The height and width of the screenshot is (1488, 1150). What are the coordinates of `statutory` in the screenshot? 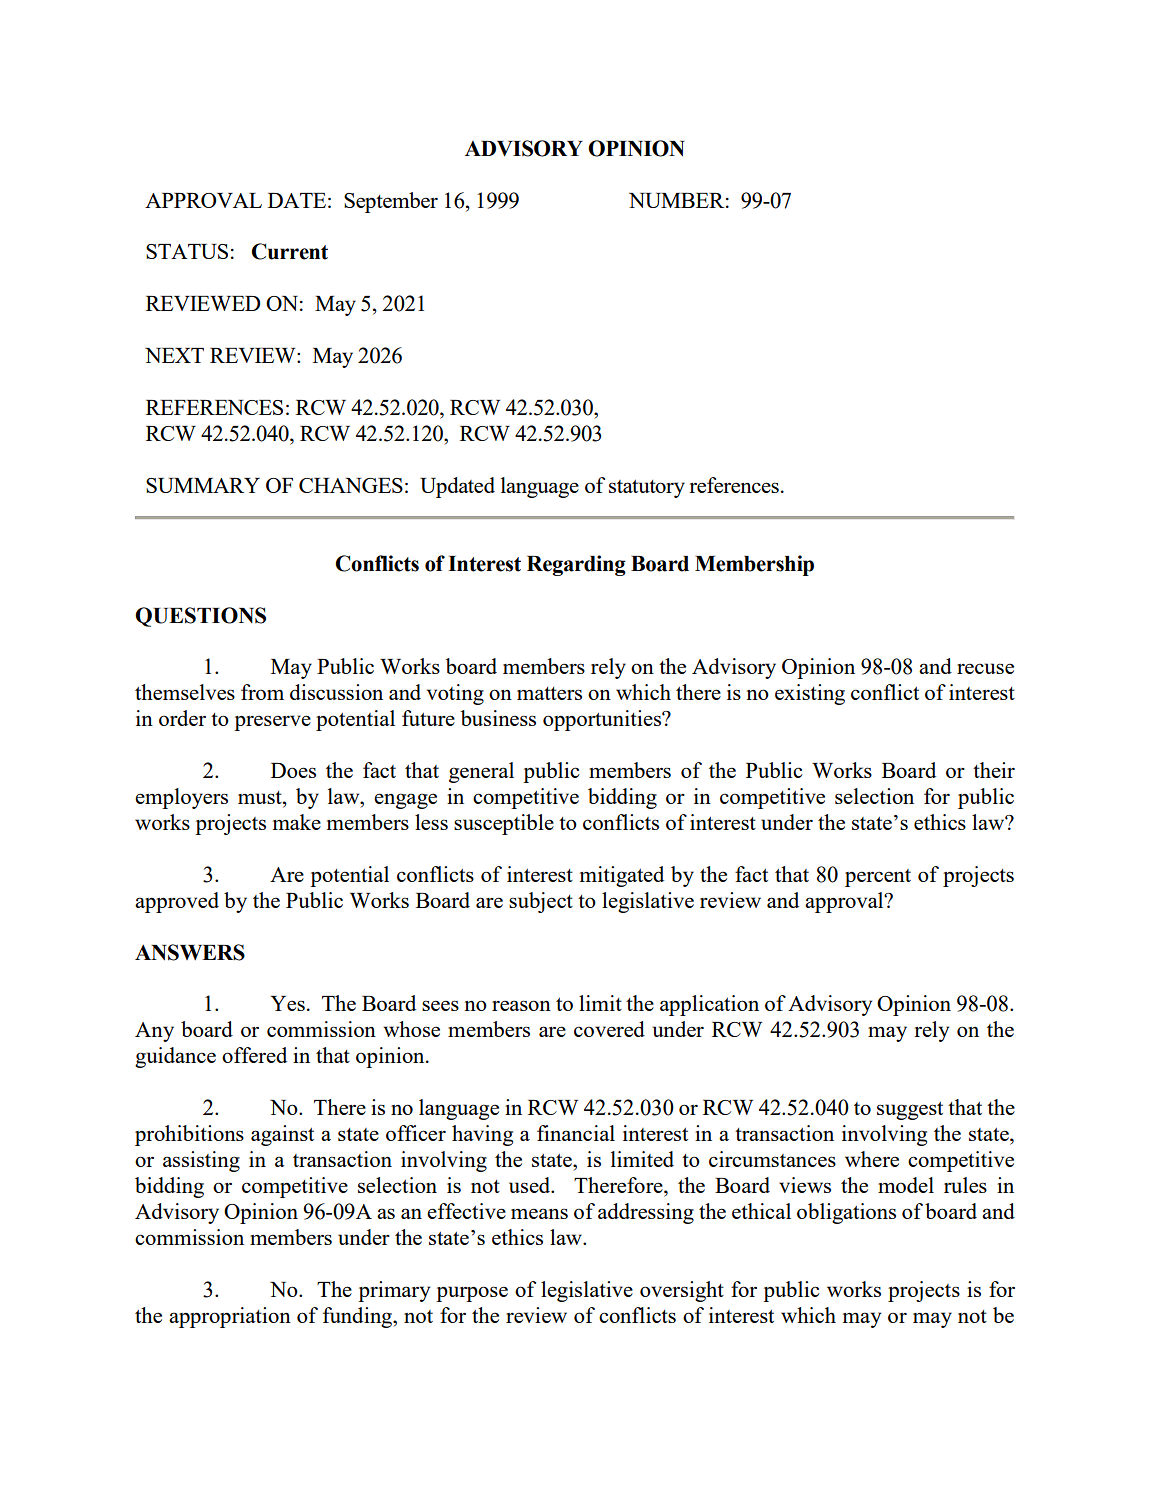 It's located at (647, 489).
